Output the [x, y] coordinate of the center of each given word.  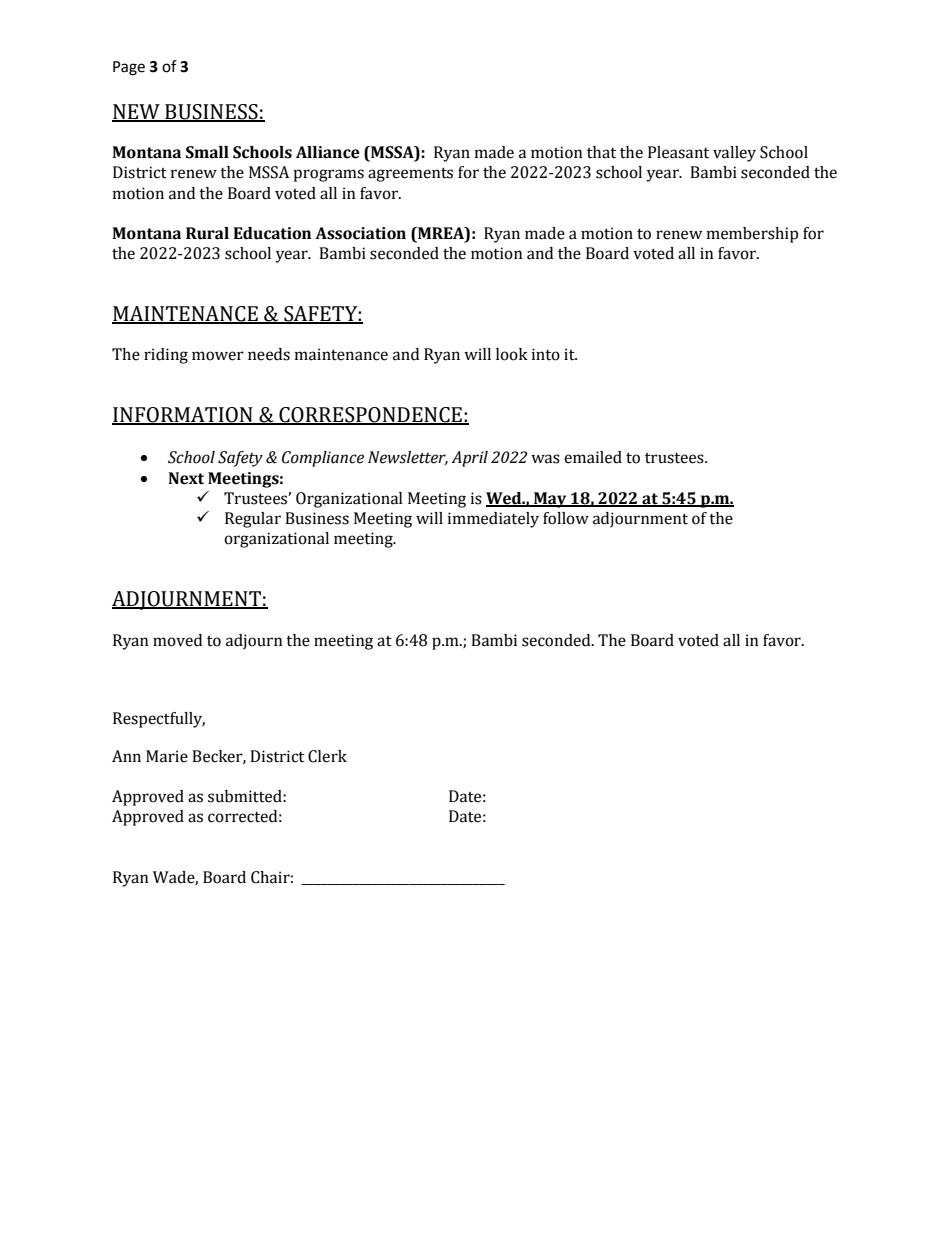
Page [129, 68]
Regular [253, 520]
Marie [167, 756]
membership [752, 235]
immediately [493, 520]
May [550, 500]
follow [566, 518]
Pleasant [678, 152]
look [512, 354]
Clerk [327, 756]
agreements [410, 174]
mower [218, 356]
